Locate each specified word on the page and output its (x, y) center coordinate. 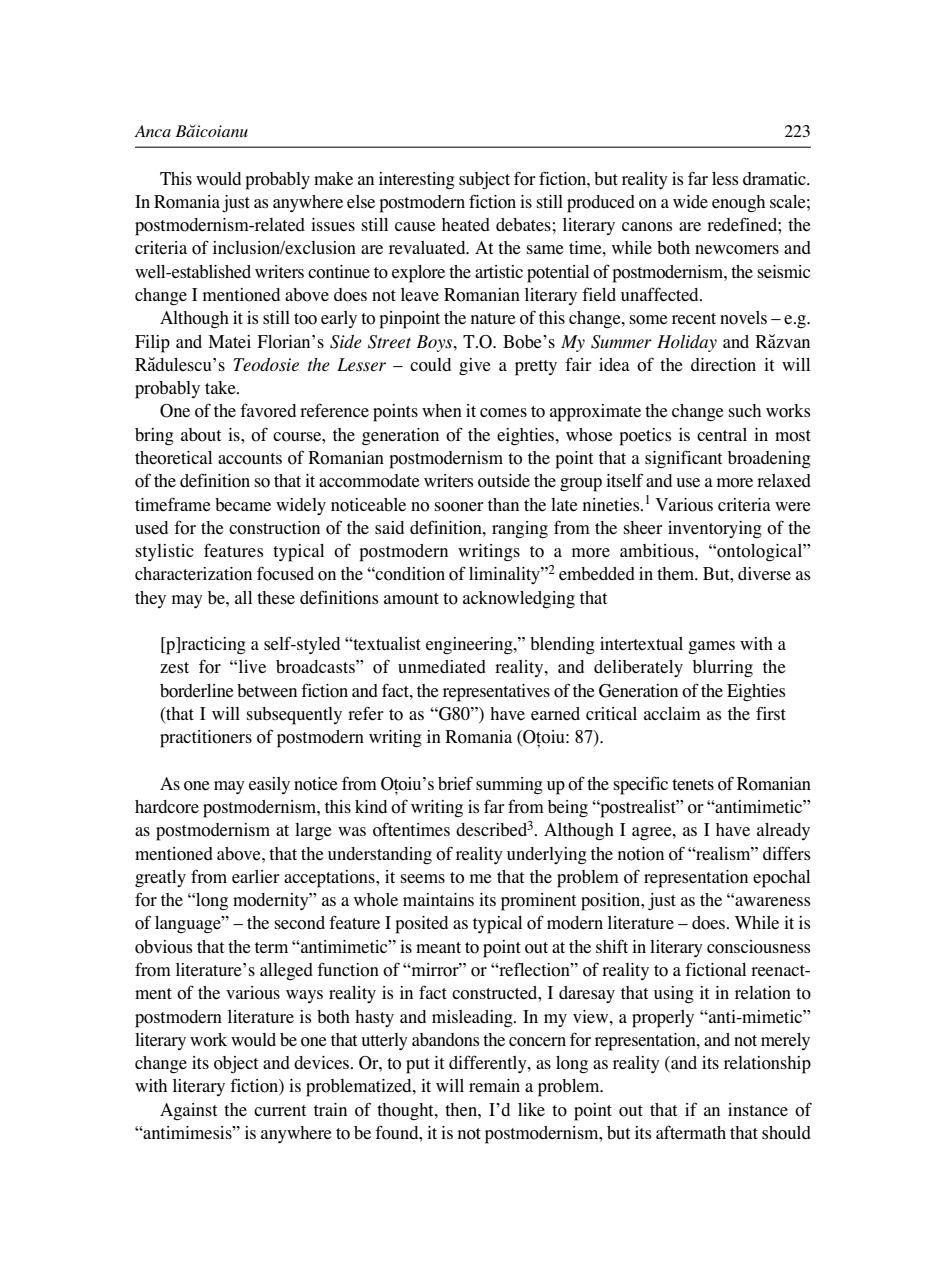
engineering (470, 646)
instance (758, 1110)
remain (494, 1085)
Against (188, 1111)
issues (333, 225)
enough (738, 203)
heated (466, 225)
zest (174, 667)
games (711, 647)
